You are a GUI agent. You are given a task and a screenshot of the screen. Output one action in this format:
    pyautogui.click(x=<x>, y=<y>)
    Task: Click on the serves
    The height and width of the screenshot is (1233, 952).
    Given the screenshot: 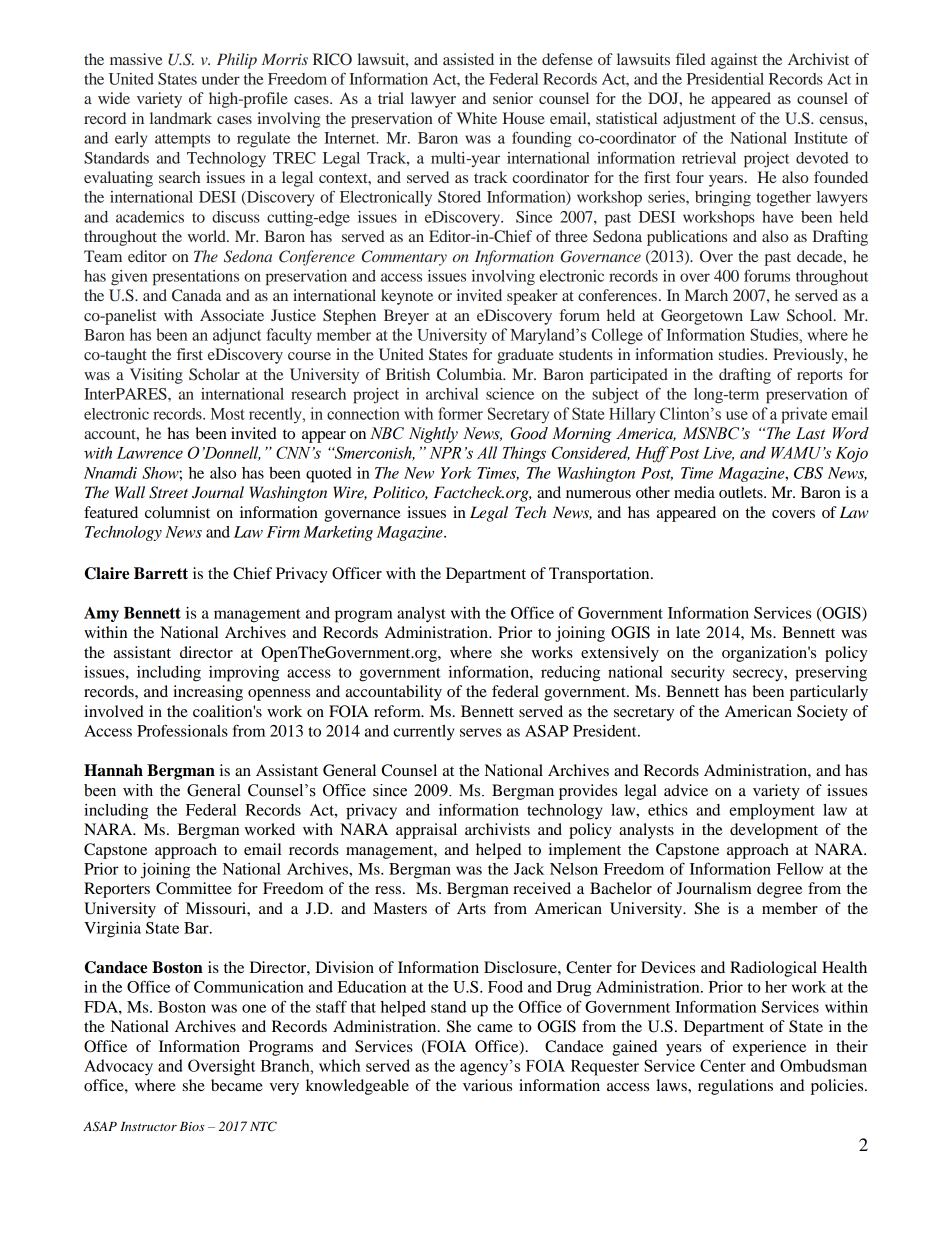 What is the action you would take?
    pyautogui.click(x=481, y=732)
